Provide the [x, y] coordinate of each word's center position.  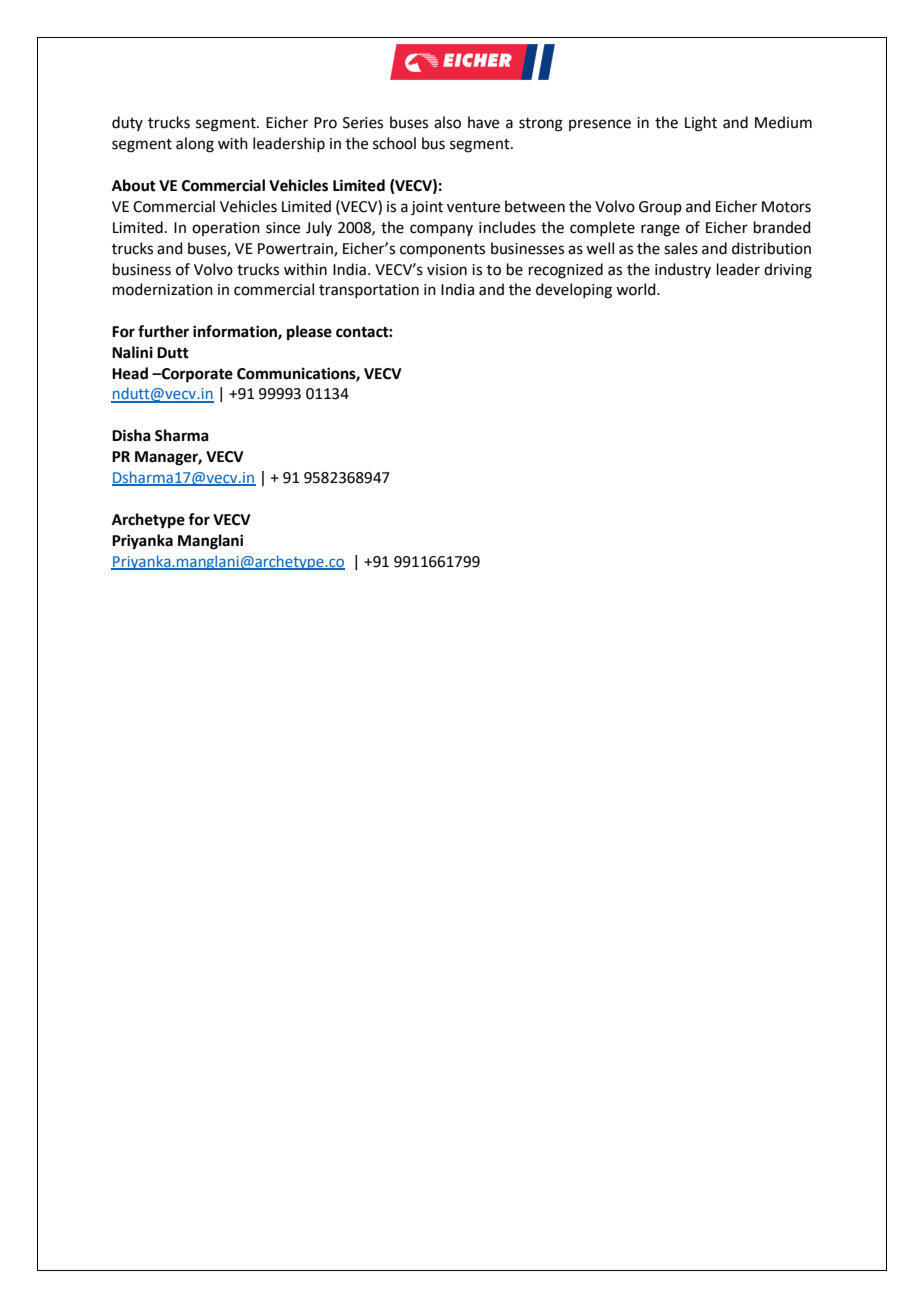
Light [701, 124]
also [447, 122]
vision [447, 270]
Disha [131, 435]
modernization [163, 289]
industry [683, 270]
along [195, 145]
